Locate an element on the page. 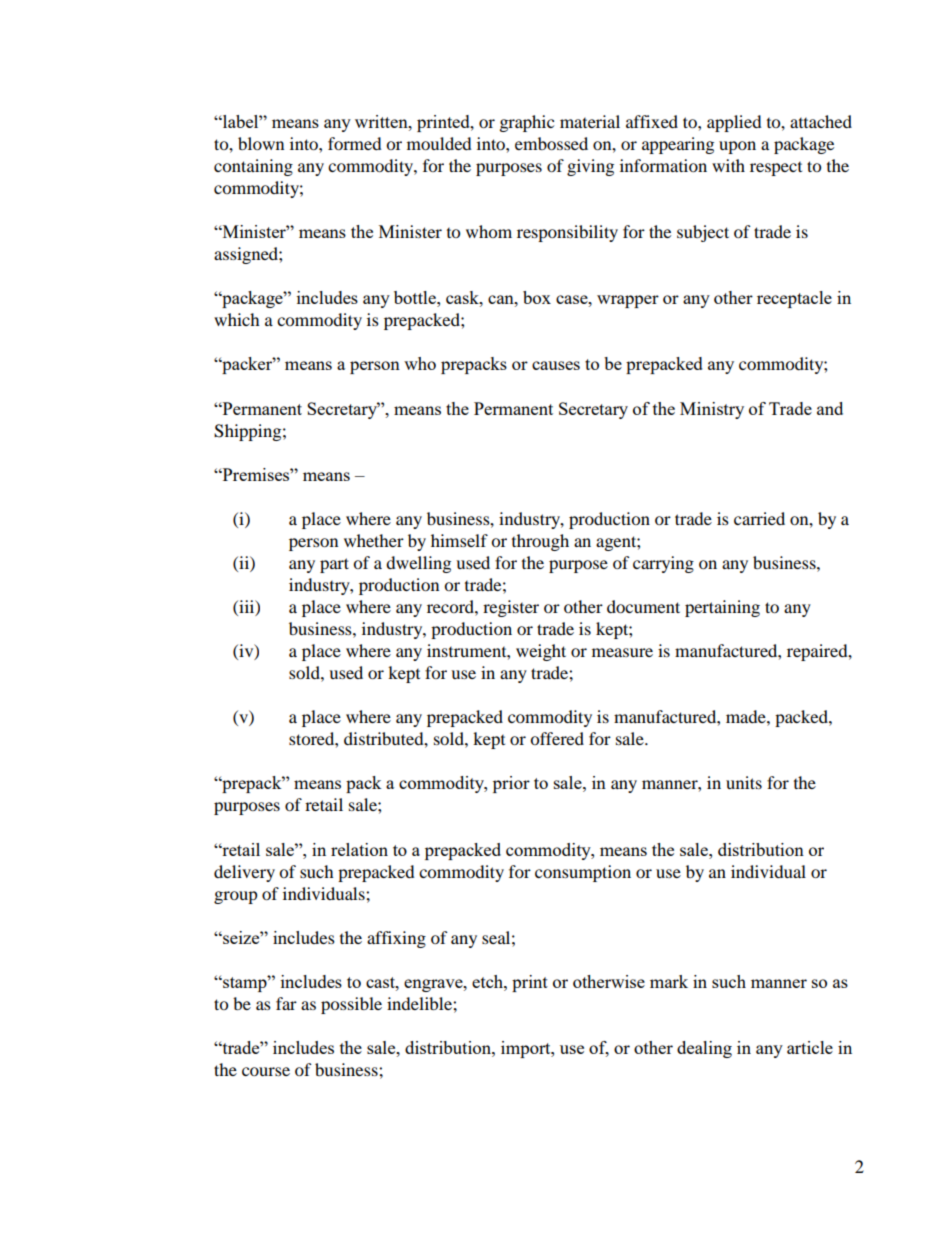 The height and width of the image is (1233, 952). upon is located at coordinates (737, 147).
